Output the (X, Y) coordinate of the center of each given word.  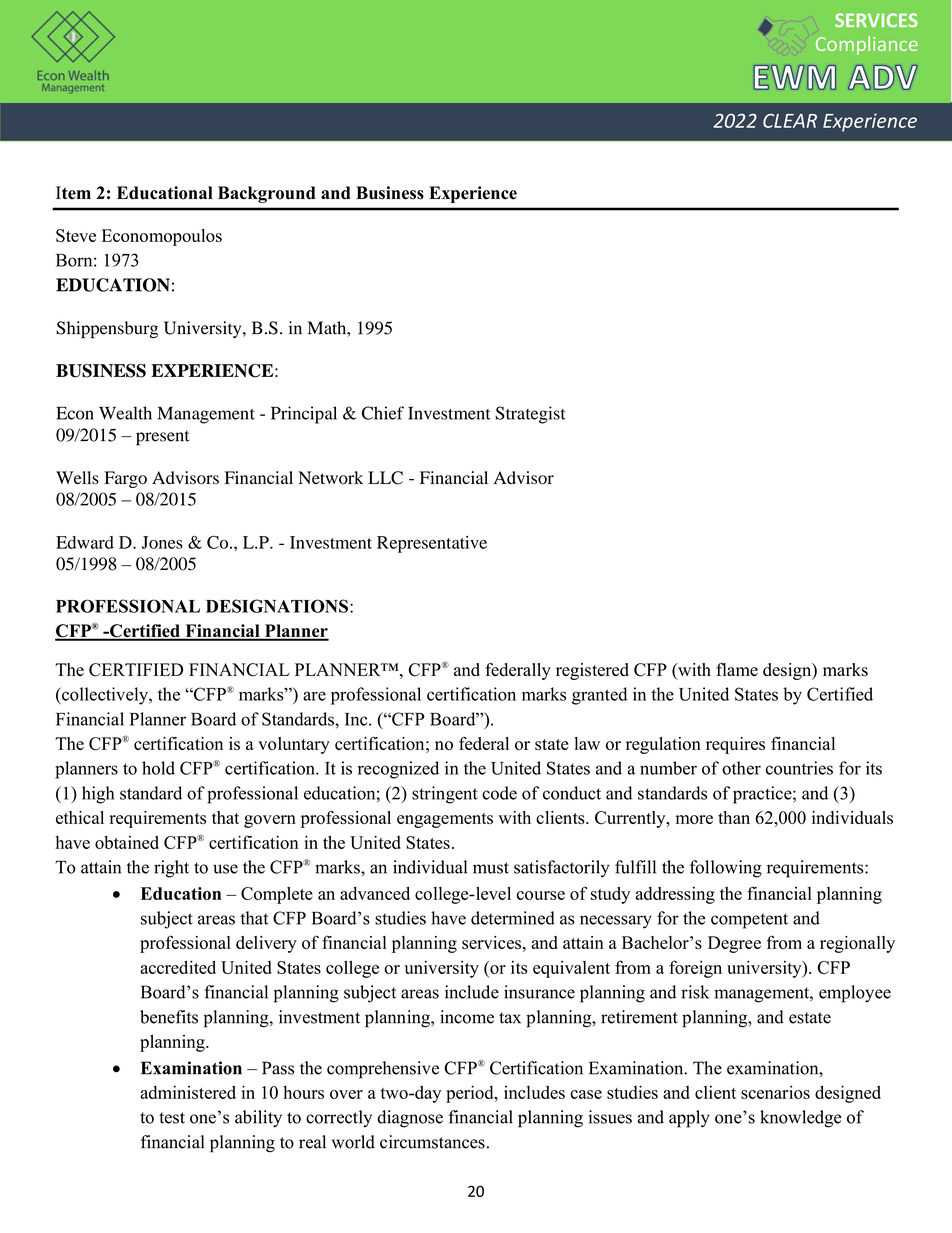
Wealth (125, 413)
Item (73, 193)
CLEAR (790, 121)
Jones (162, 542)
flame (737, 669)
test (172, 1118)
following (726, 869)
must (491, 868)
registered (592, 671)
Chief (383, 413)
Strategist (530, 415)
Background (267, 194)
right (171, 869)
